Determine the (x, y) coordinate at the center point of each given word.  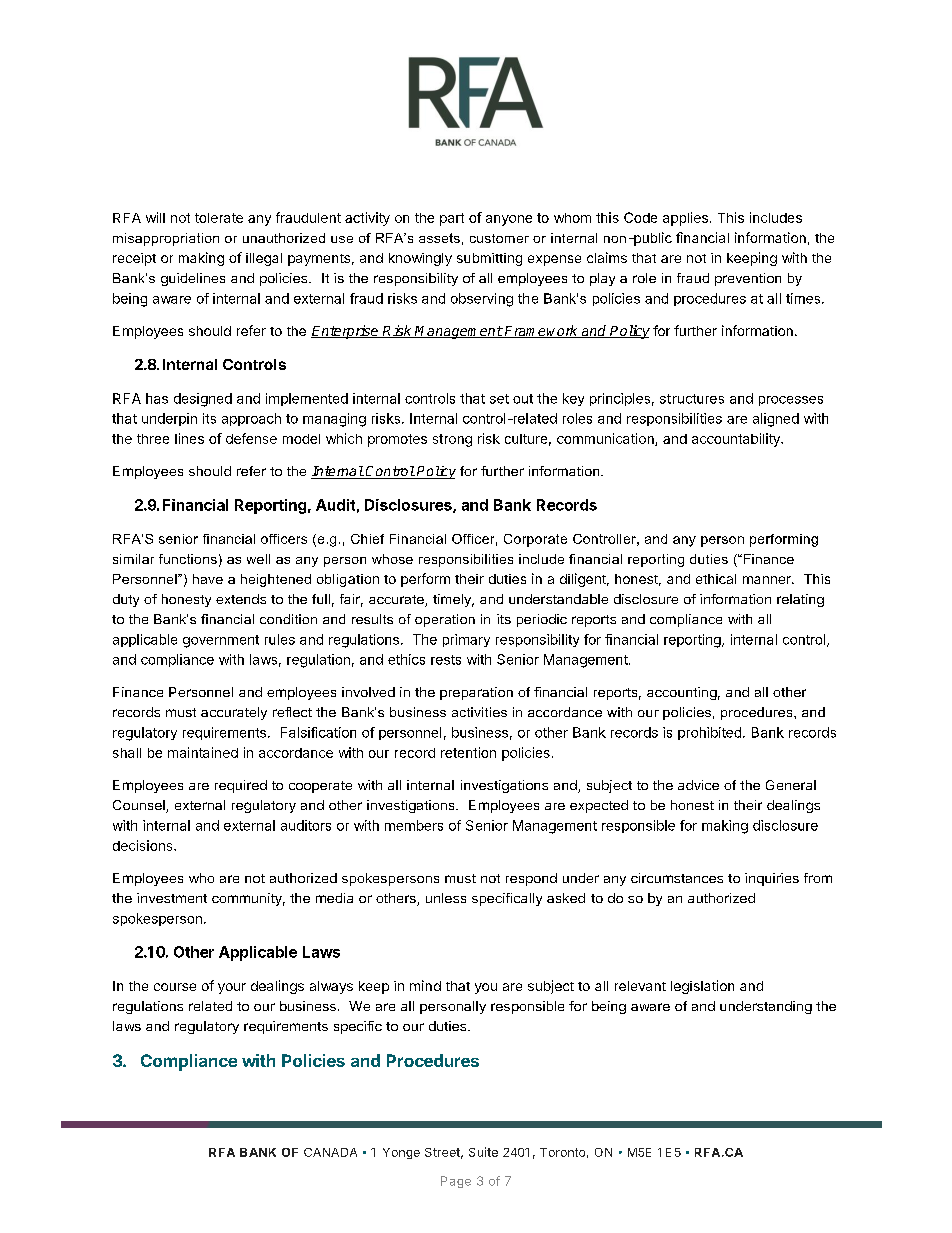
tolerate (219, 218)
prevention (748, 279)
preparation (476, 693)
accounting (682, 693)
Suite (483, 1152)
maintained (203, 752)
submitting (489, 259)
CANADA (330, 1152)
